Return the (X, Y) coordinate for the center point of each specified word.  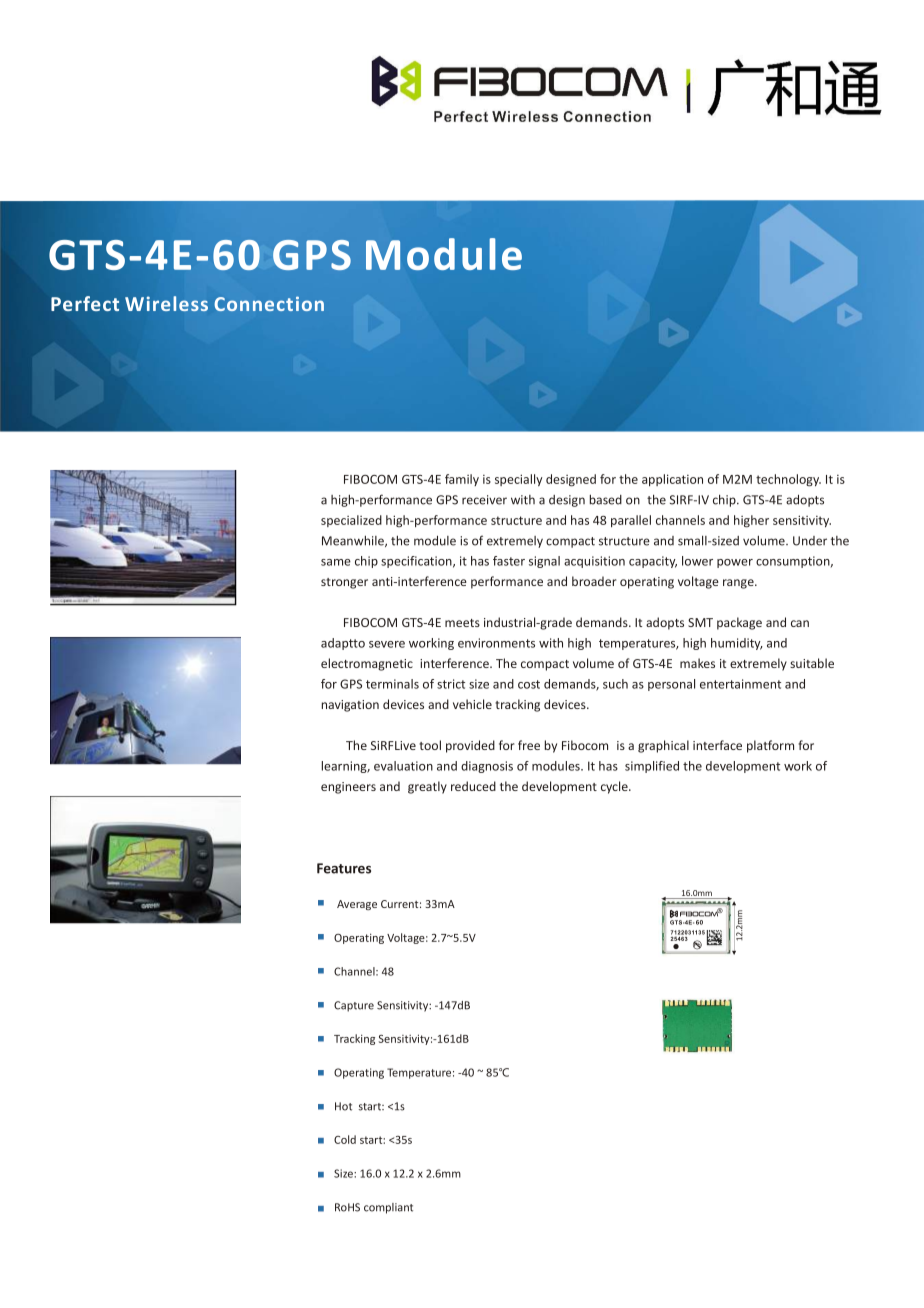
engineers (348, 788)
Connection (269, 303)
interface (717, 745)
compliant (388, 1208)
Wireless (166, 303)
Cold (345, 1139)
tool (430, 745)
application (672, 480)
